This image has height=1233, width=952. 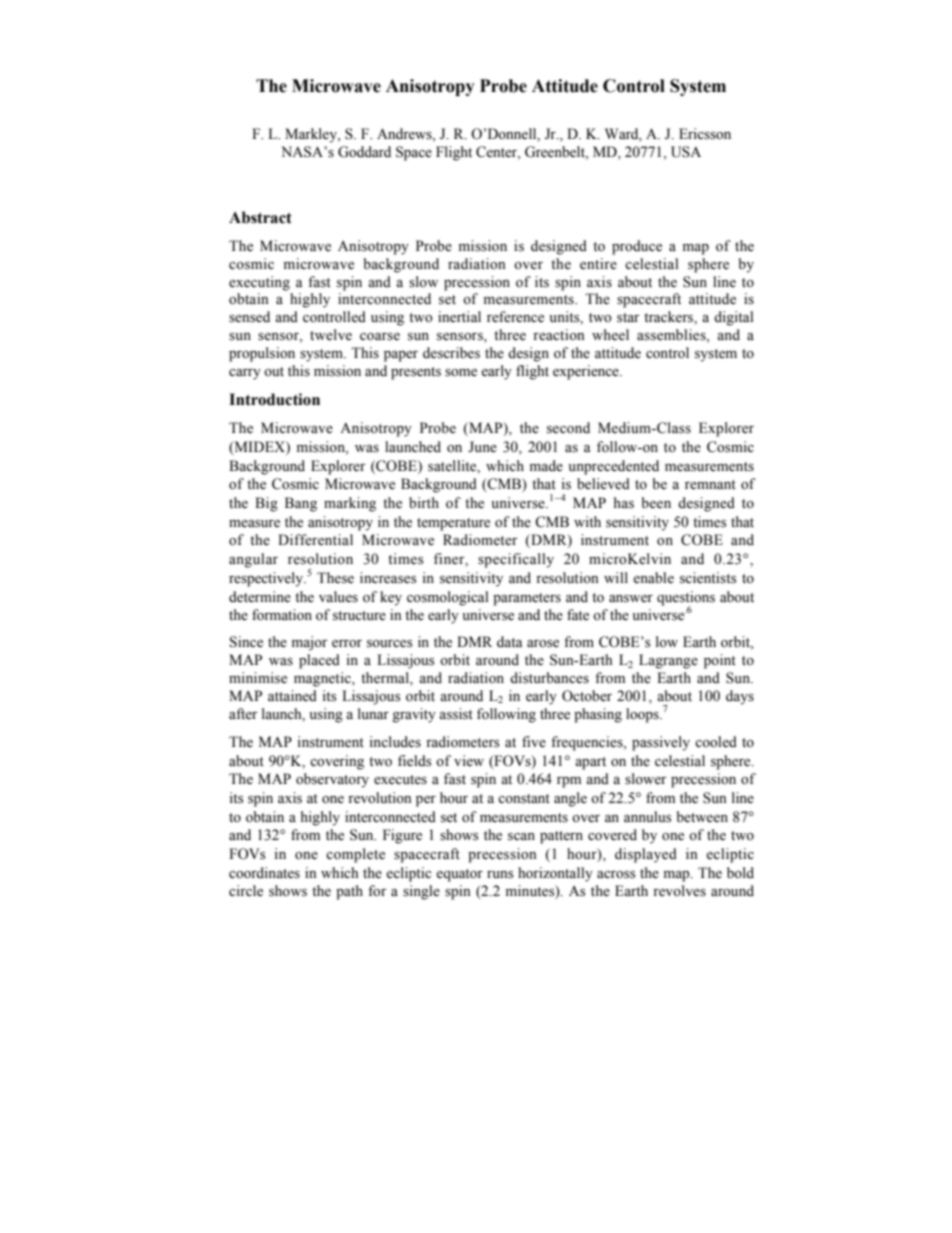 I want to click on USA, so click(x=686, y=152).
